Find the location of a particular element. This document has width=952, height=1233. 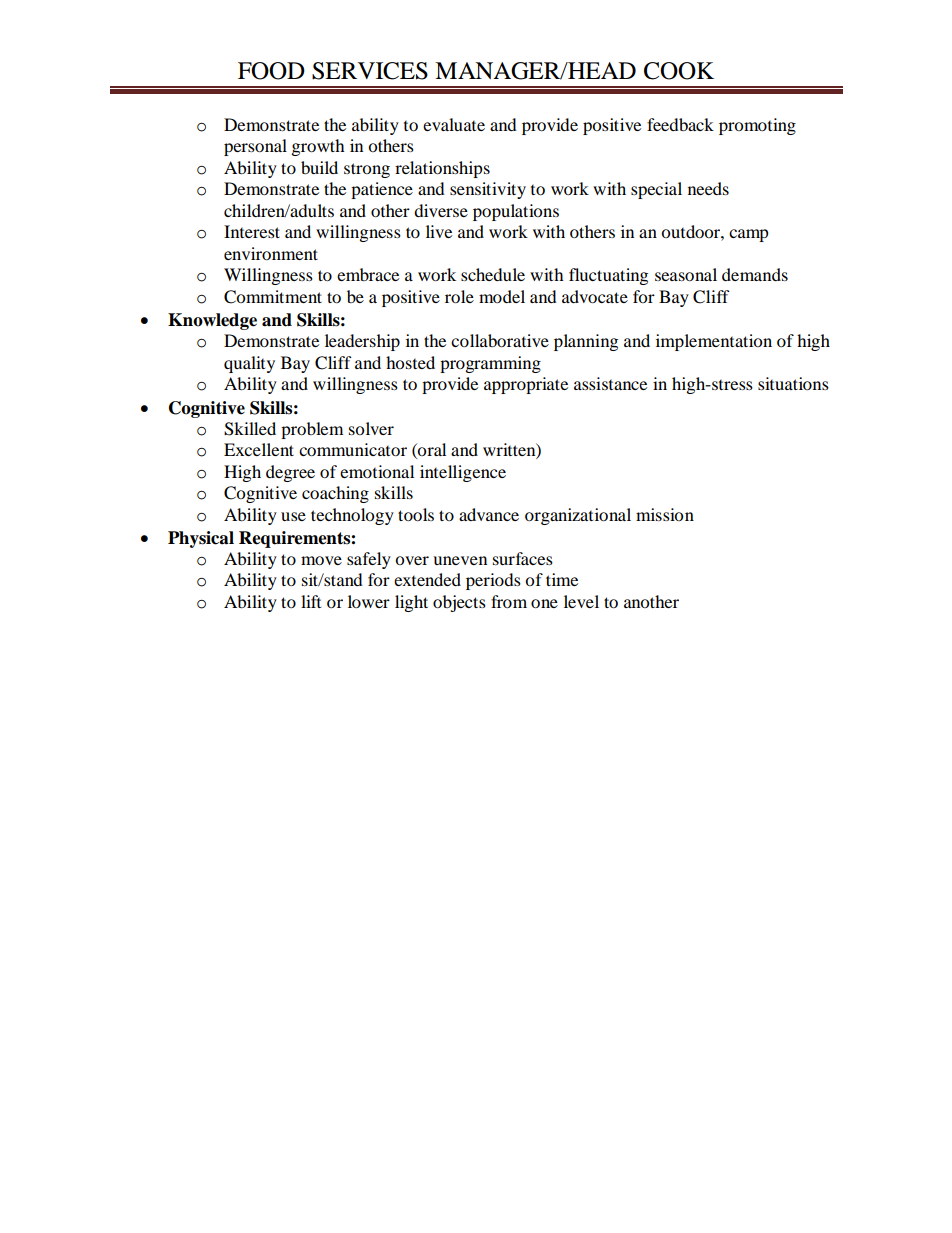

camp is located at coordinates (749, 235).
